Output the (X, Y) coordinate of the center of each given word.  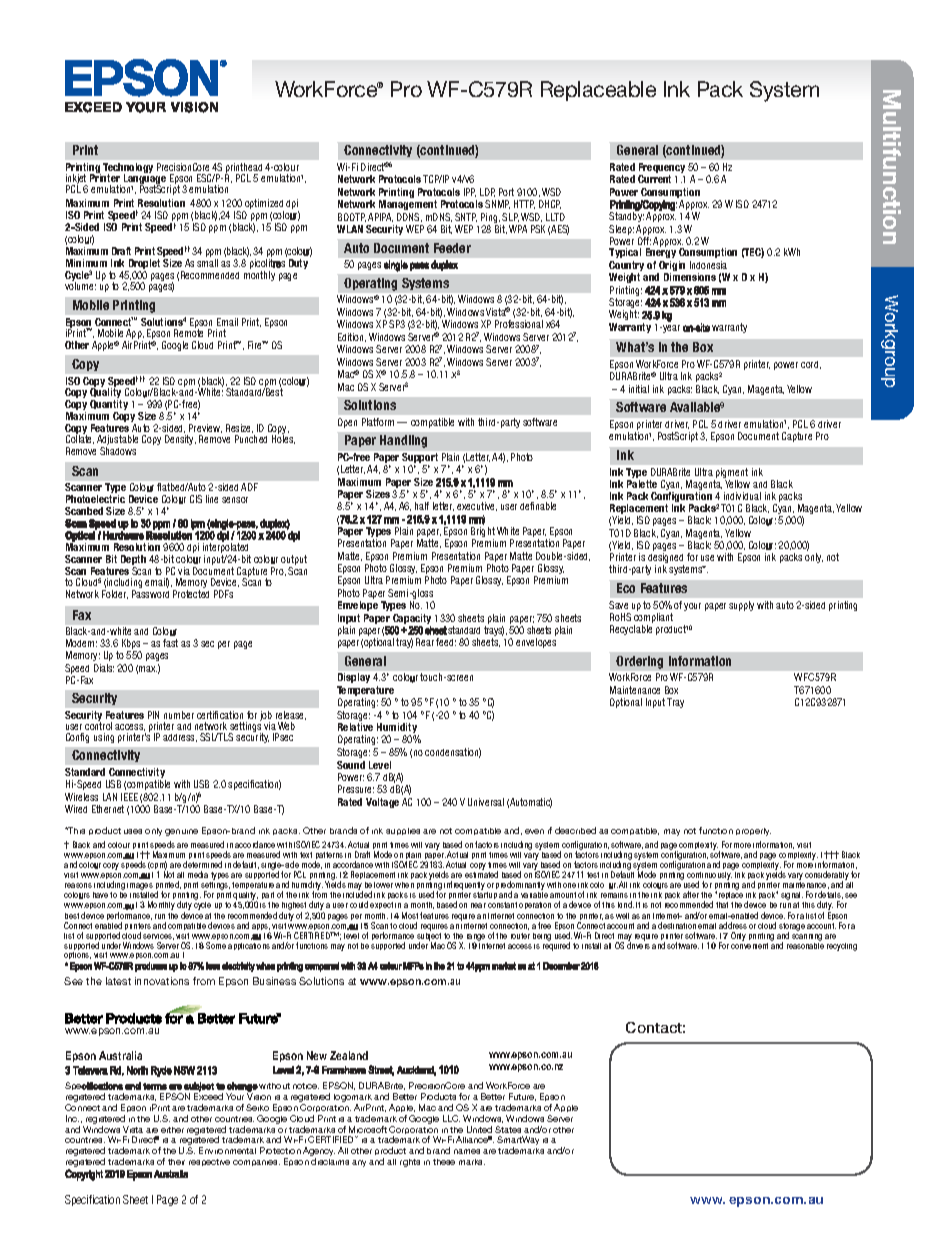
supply (741, 606)
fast (170, 643)
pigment (731, 474)
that (722, 905)
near (478, 905)
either (172, 1130)
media (198, 874)
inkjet (77, 180)
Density (180, 440)
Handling (403, 441)
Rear (425, 642)
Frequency (662, 169)
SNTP (466, 217)
